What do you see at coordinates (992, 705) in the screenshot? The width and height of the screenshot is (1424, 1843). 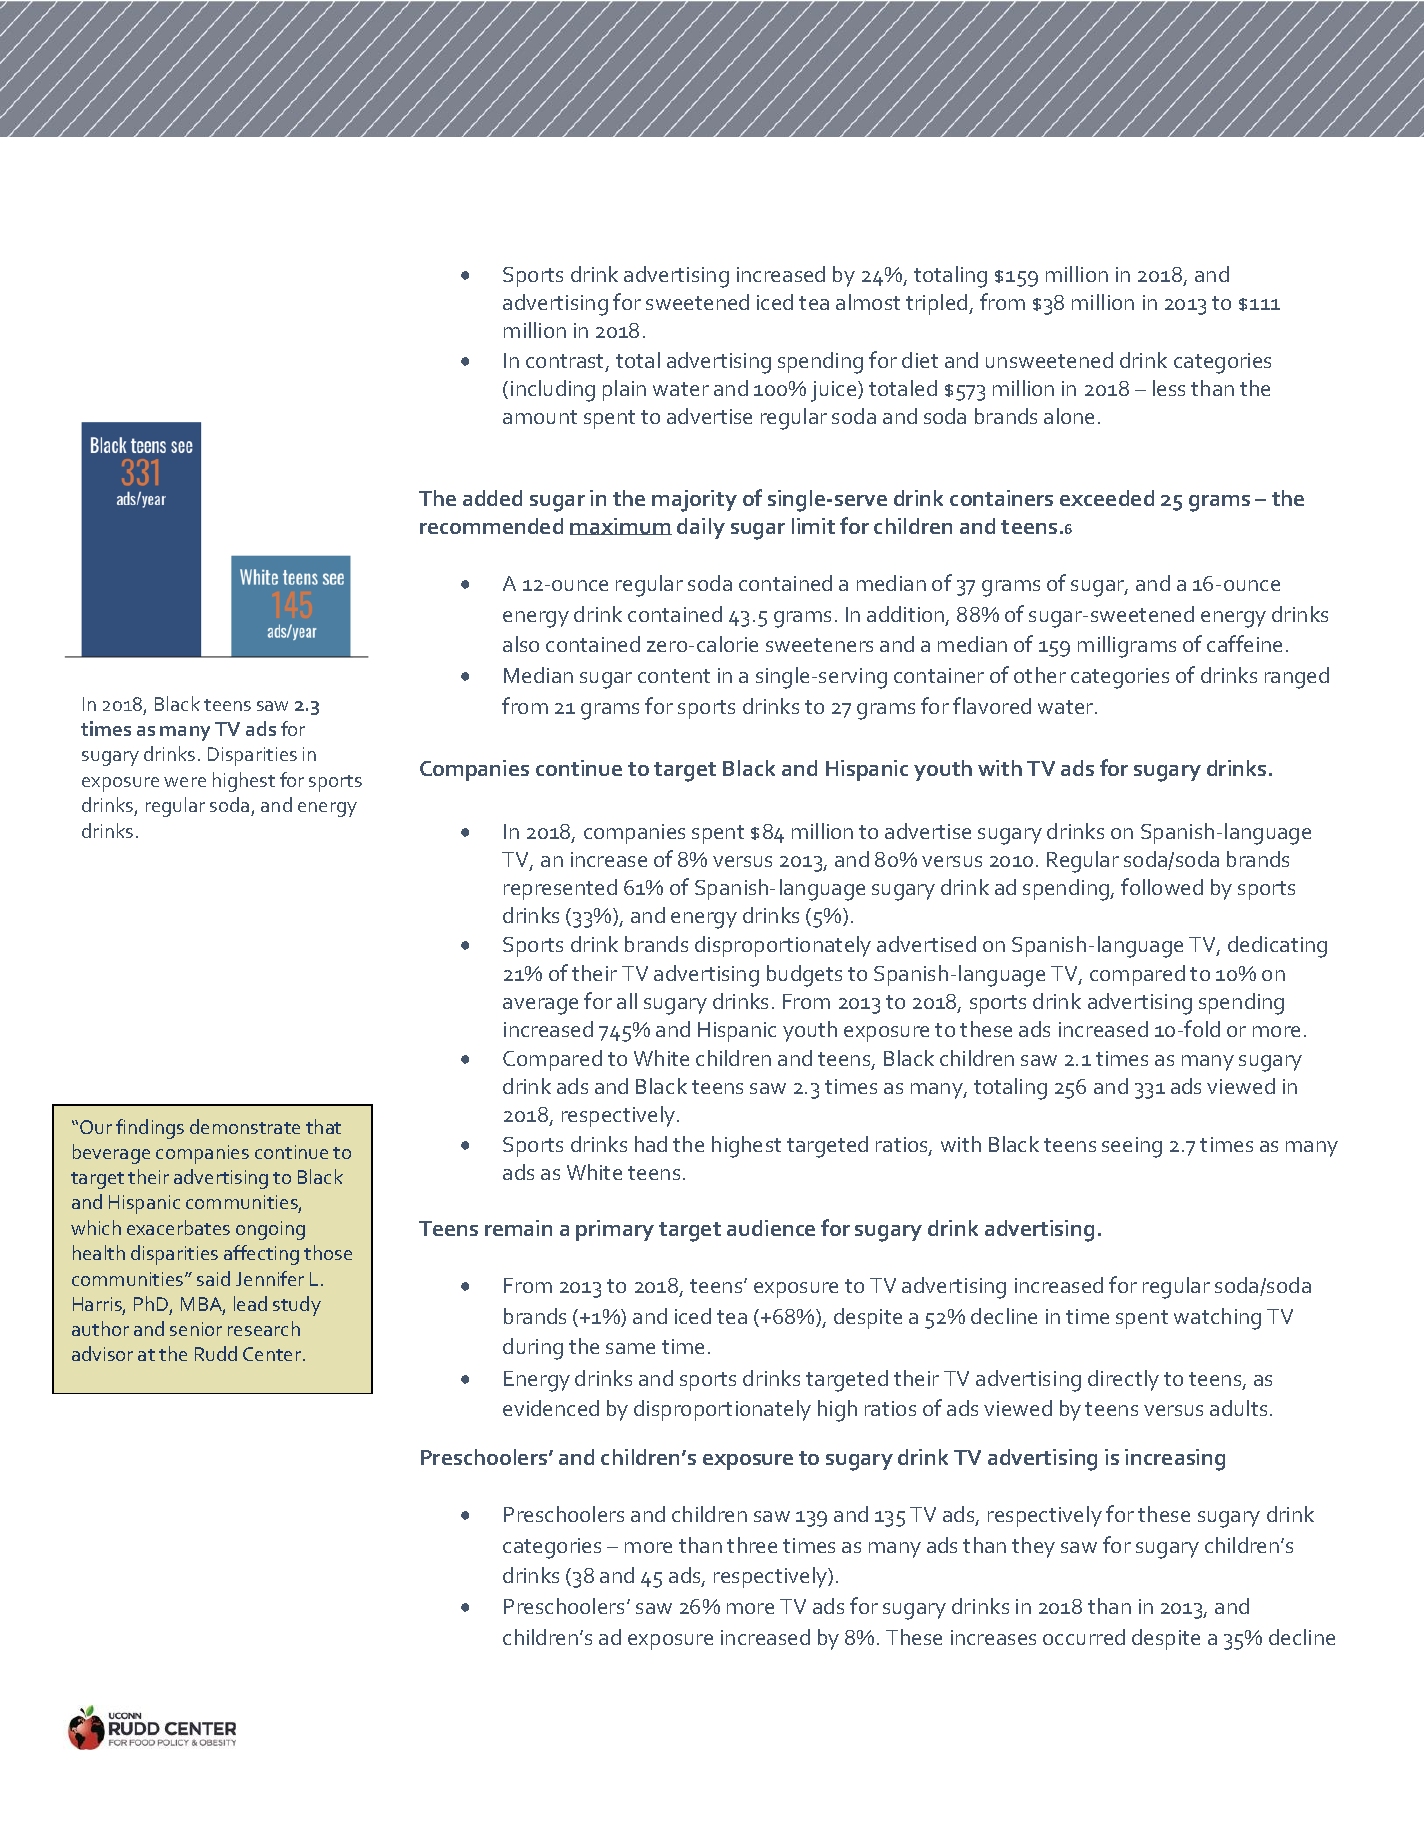 I see `flavored` at bounding box center [992, 705].
